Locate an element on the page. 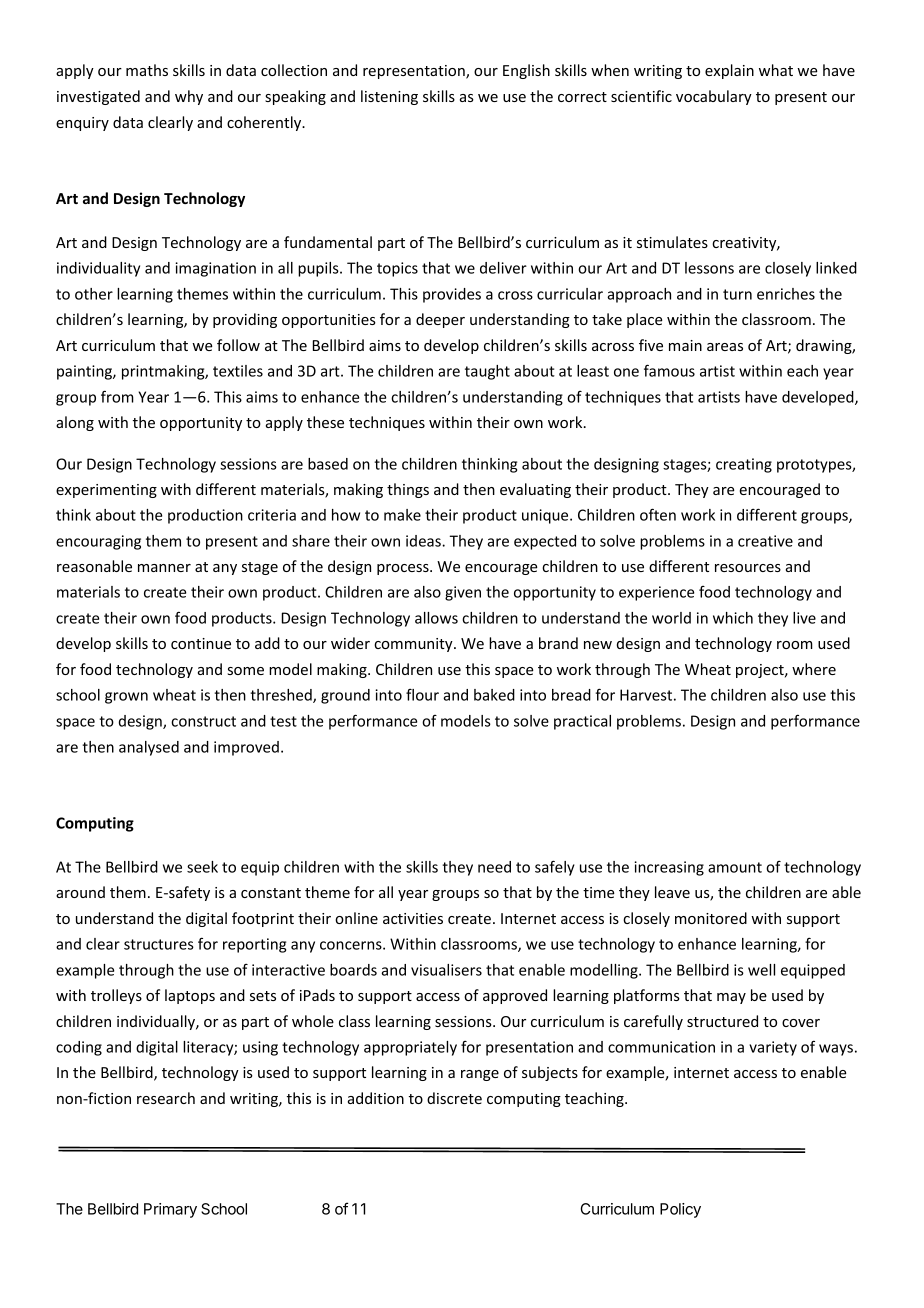  things is located at coordinates (408, 490).
